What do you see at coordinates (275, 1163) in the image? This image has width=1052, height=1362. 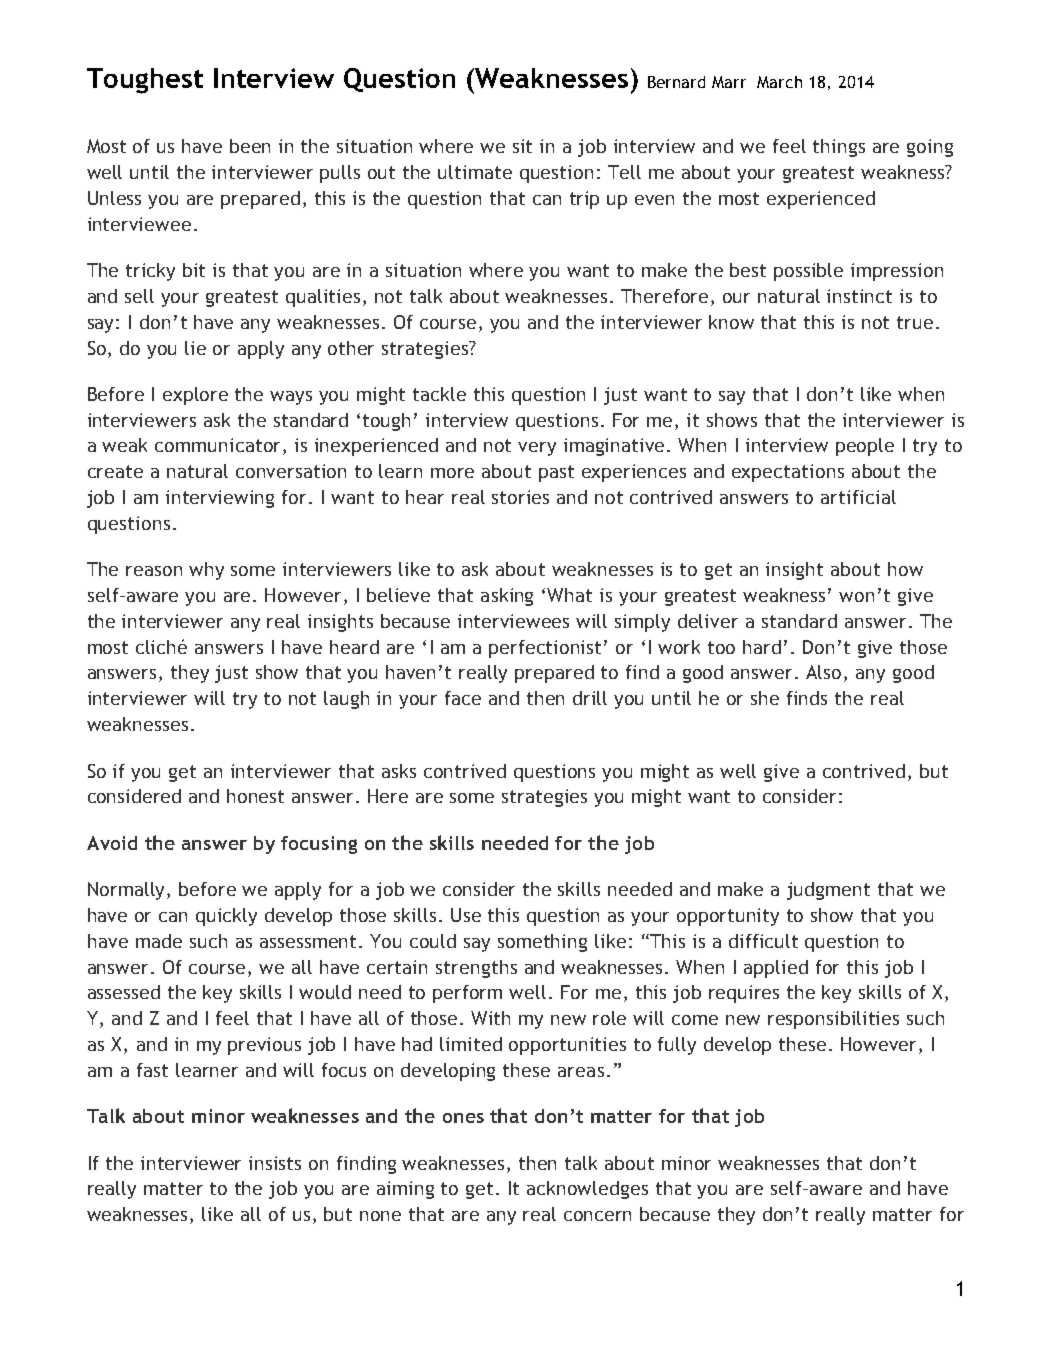 I see `insists` at bounding box center [275, 1163].
